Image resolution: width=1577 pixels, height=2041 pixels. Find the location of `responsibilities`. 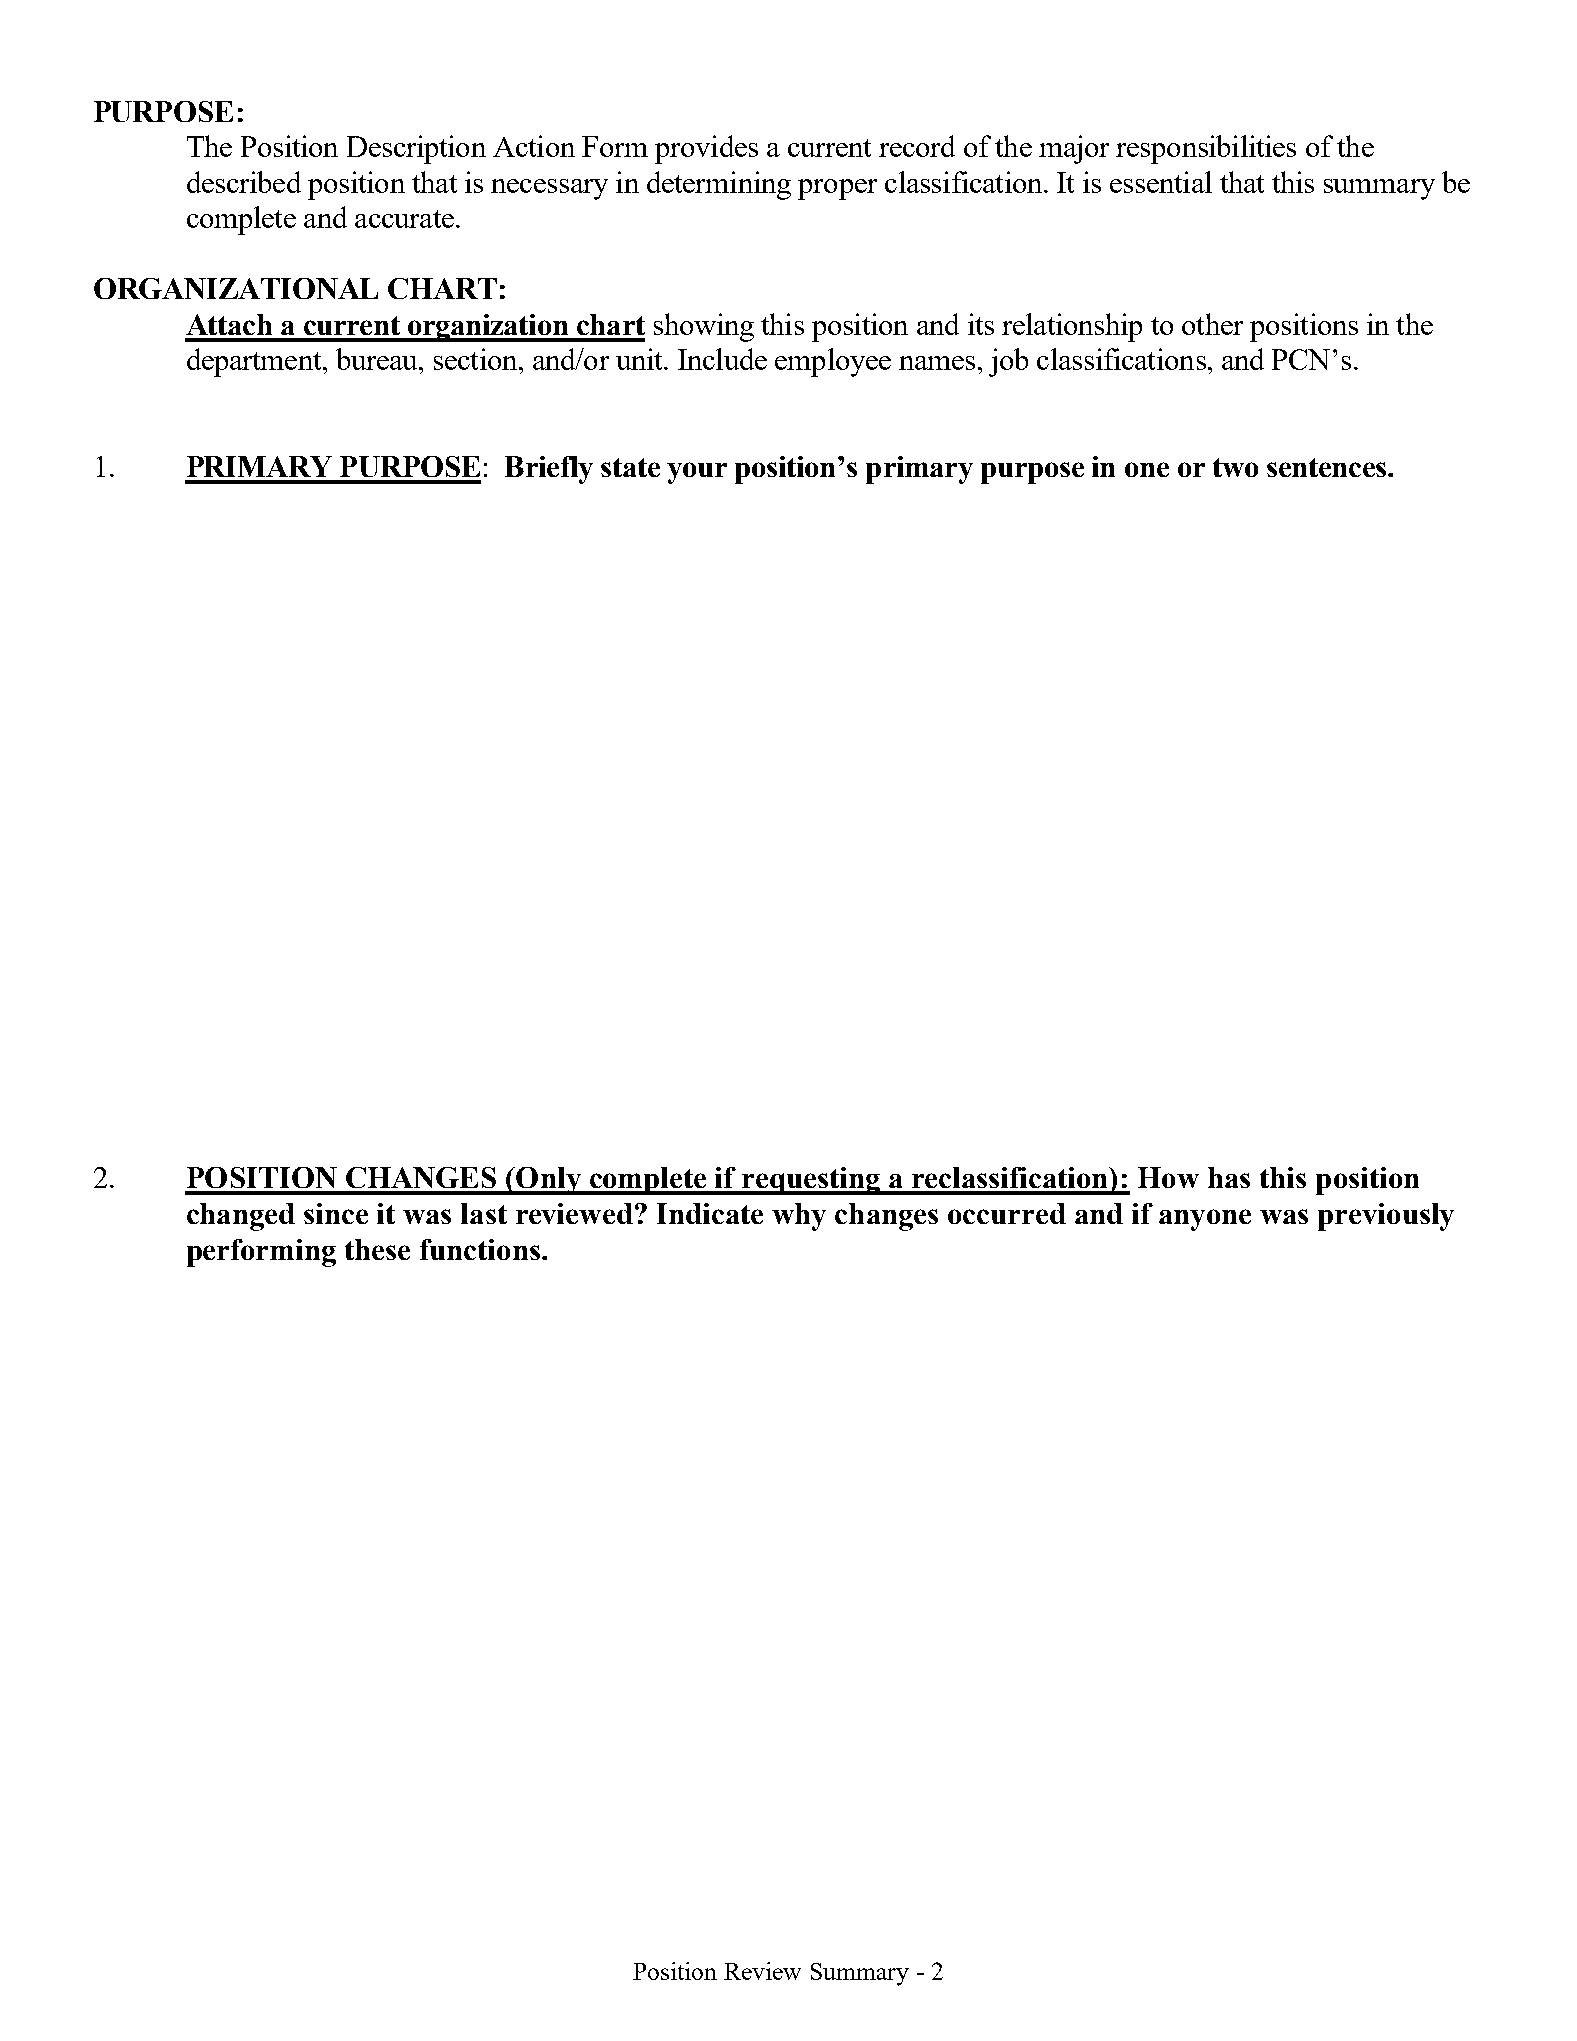

responsibilities is located at coordinates (1206, 149).
